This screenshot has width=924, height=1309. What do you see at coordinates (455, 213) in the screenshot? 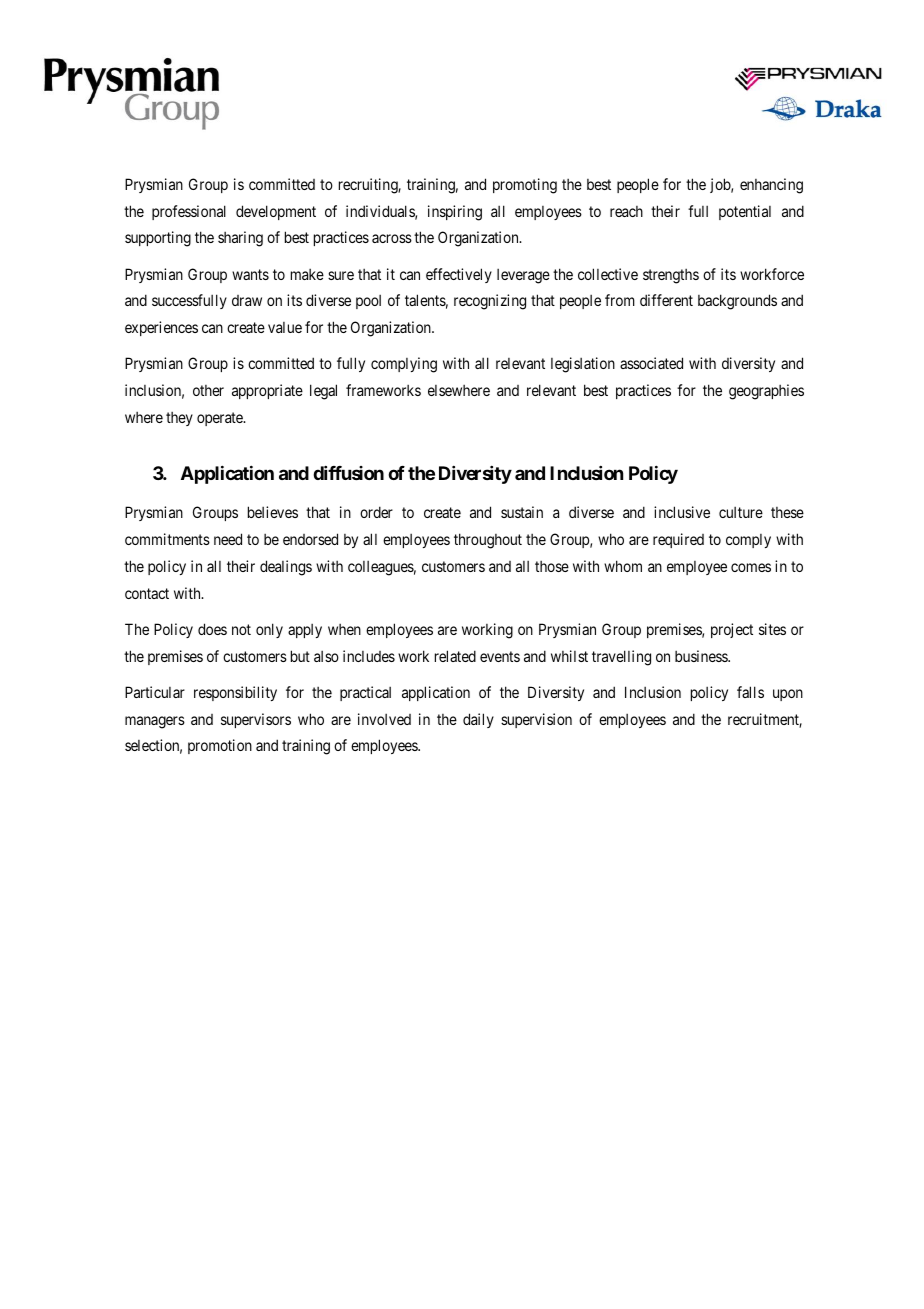
I see `inspiring` at bounding box center [455, 213].
